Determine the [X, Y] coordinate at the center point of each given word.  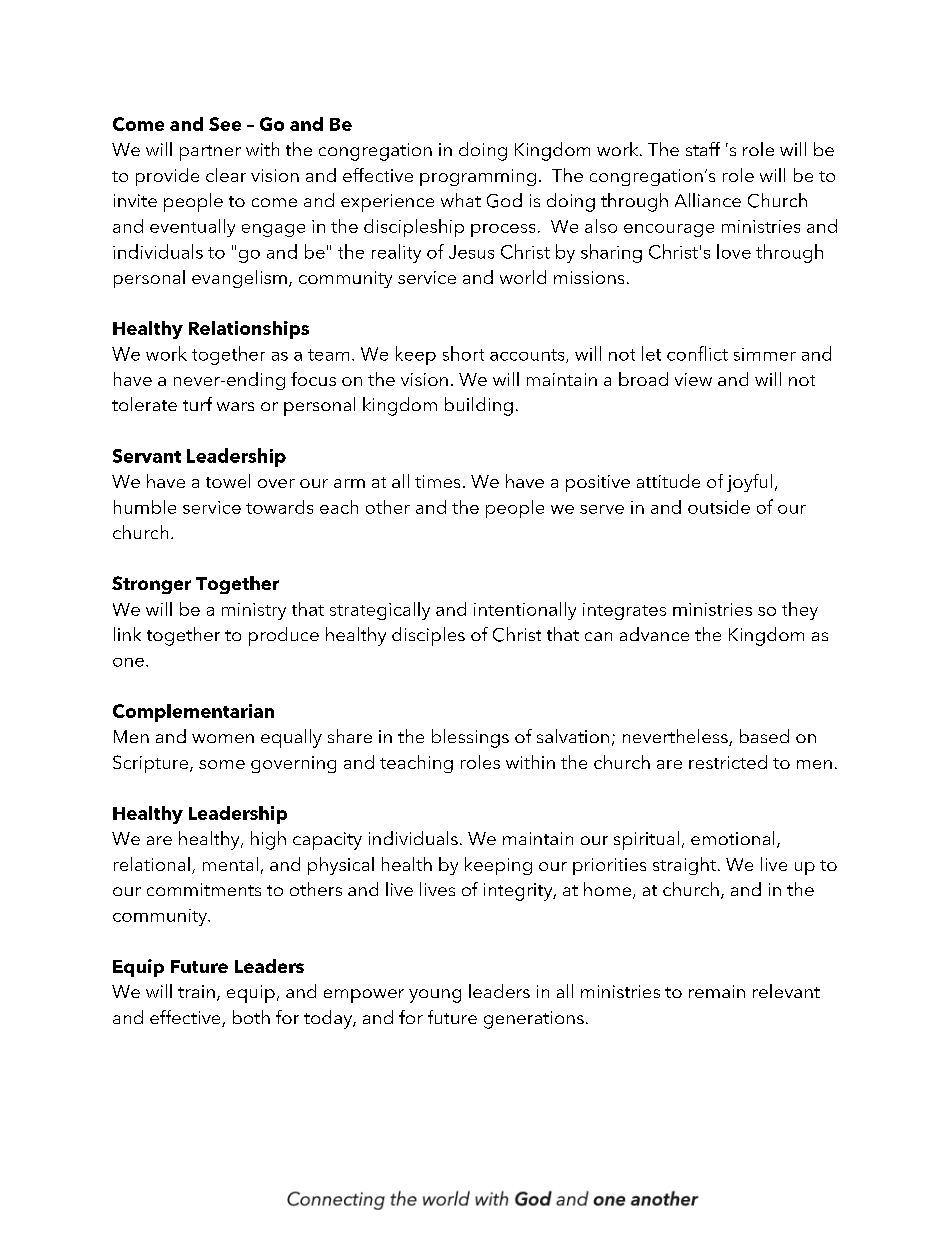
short [463, 353]
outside [719, 507]
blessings [470, 738]
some [222, 764]
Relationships [249, 330]
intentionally [525, 611]
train [196, 991]
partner [210, 153]
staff [703, 149]
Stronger [151, 585]
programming [478, 177]
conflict [697, 353]
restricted [728, 762]
